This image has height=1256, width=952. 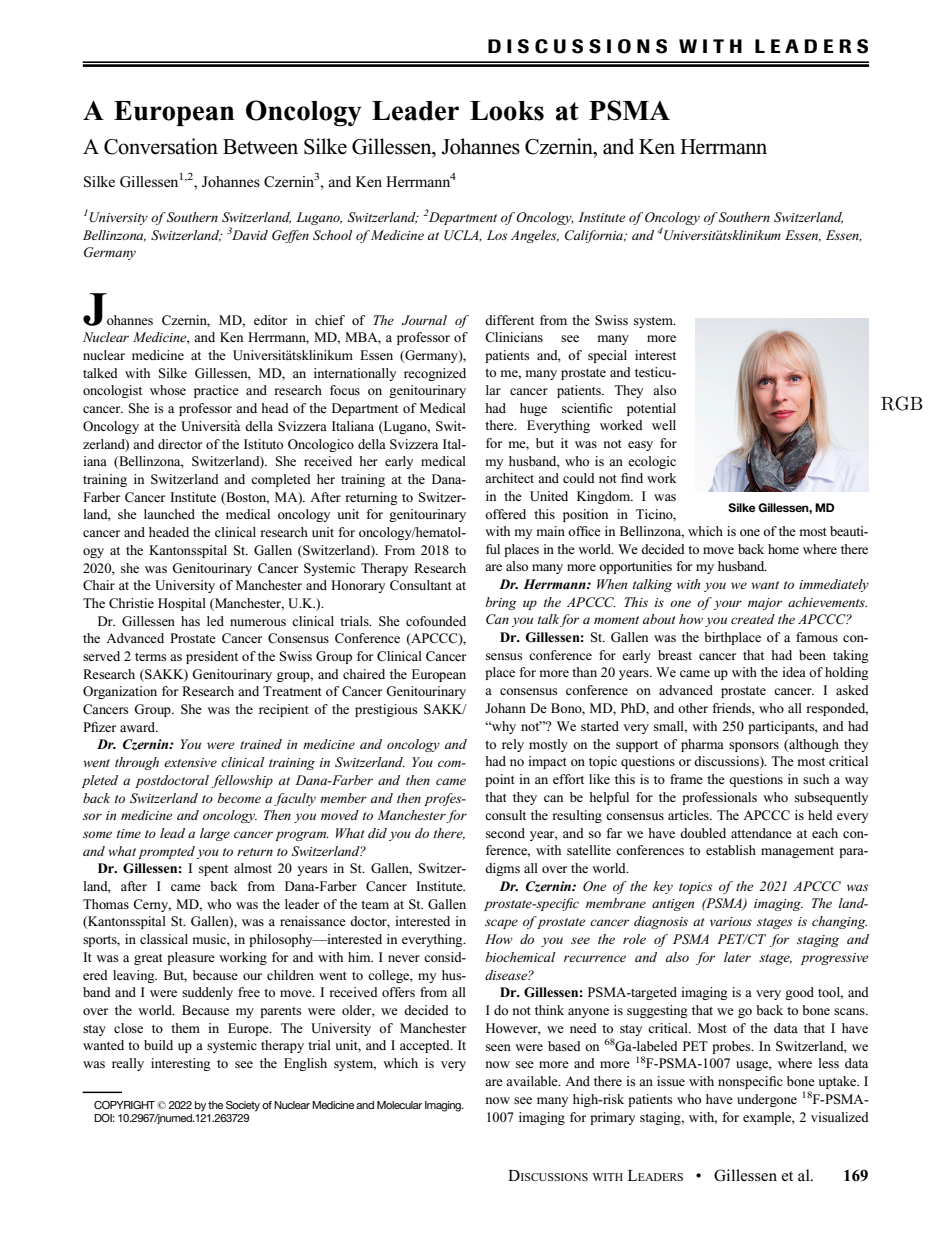 I want to click on uptake, so click(x=838, y=1082).
